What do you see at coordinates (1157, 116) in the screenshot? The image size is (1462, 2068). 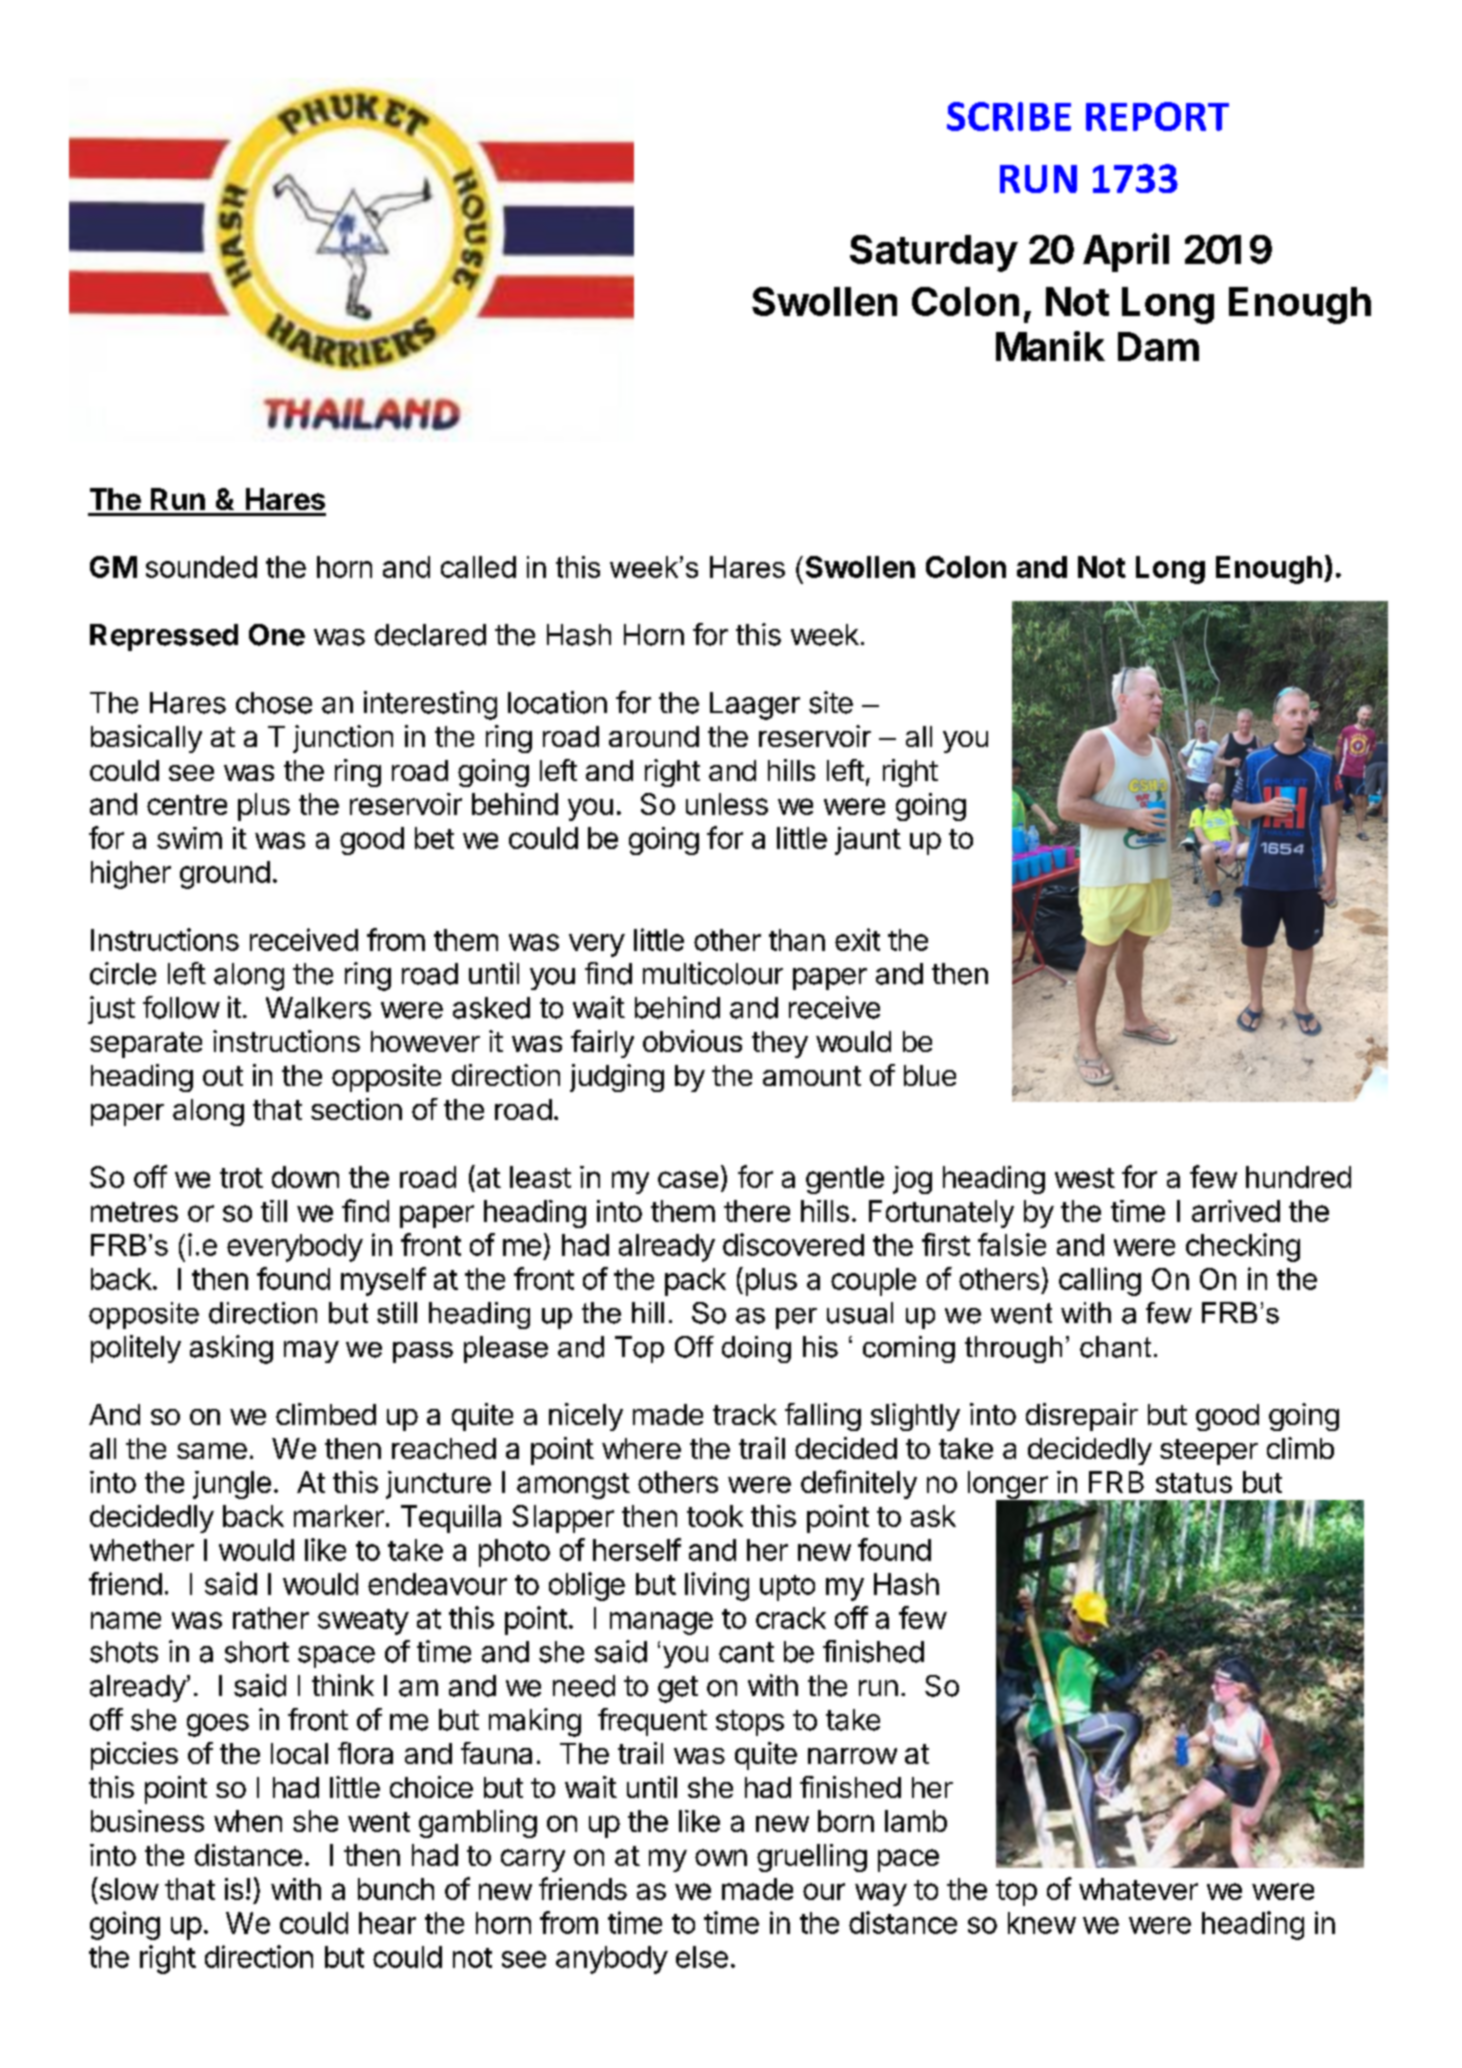 I see `REPORT` at bounding box center [1157, 116].
